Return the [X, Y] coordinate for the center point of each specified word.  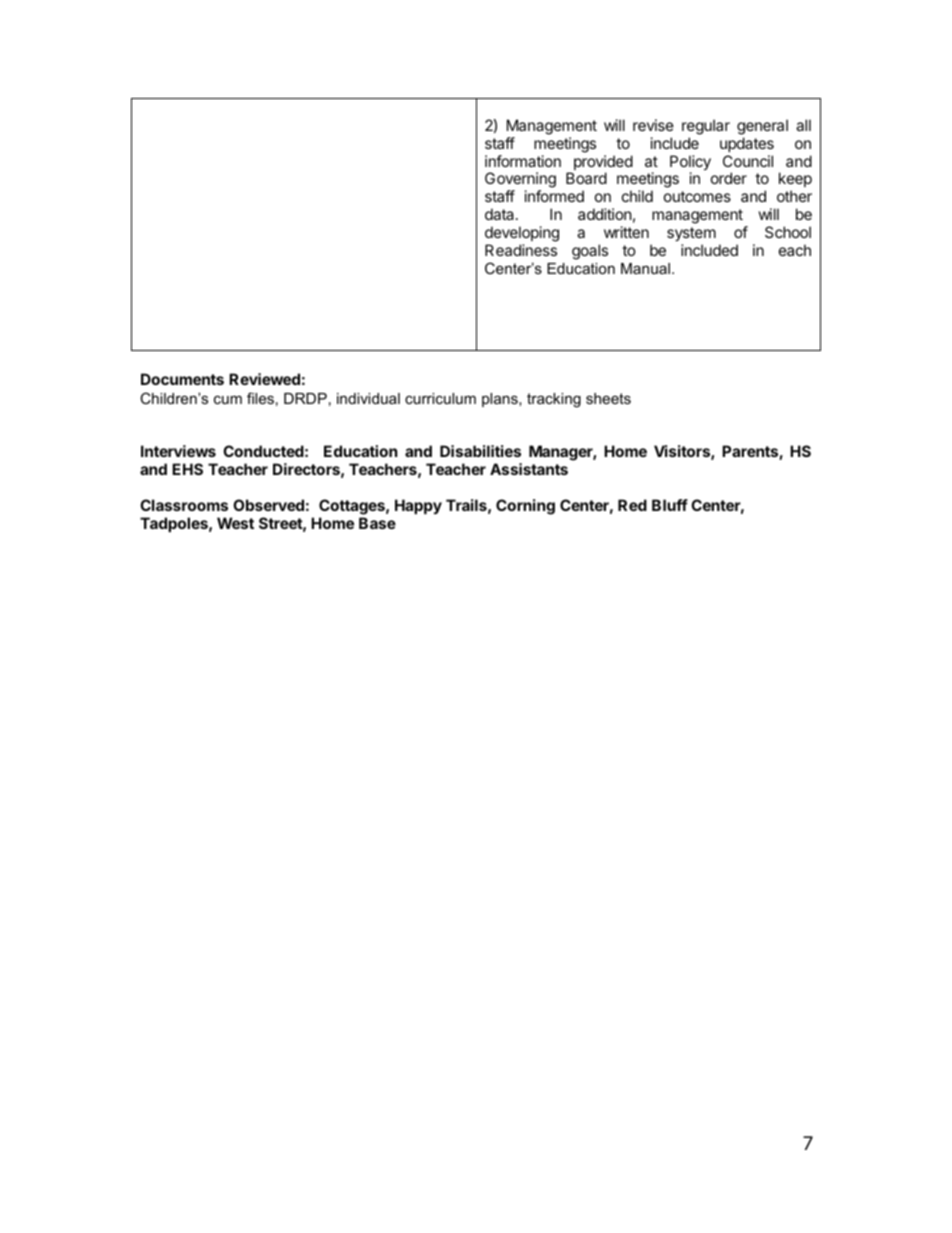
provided [603, 164]
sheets [608, 398]
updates [747, 144]
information [523, 161]
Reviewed [264, 379]
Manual [645, 268]
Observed [268, 505]
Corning [525, 507]
